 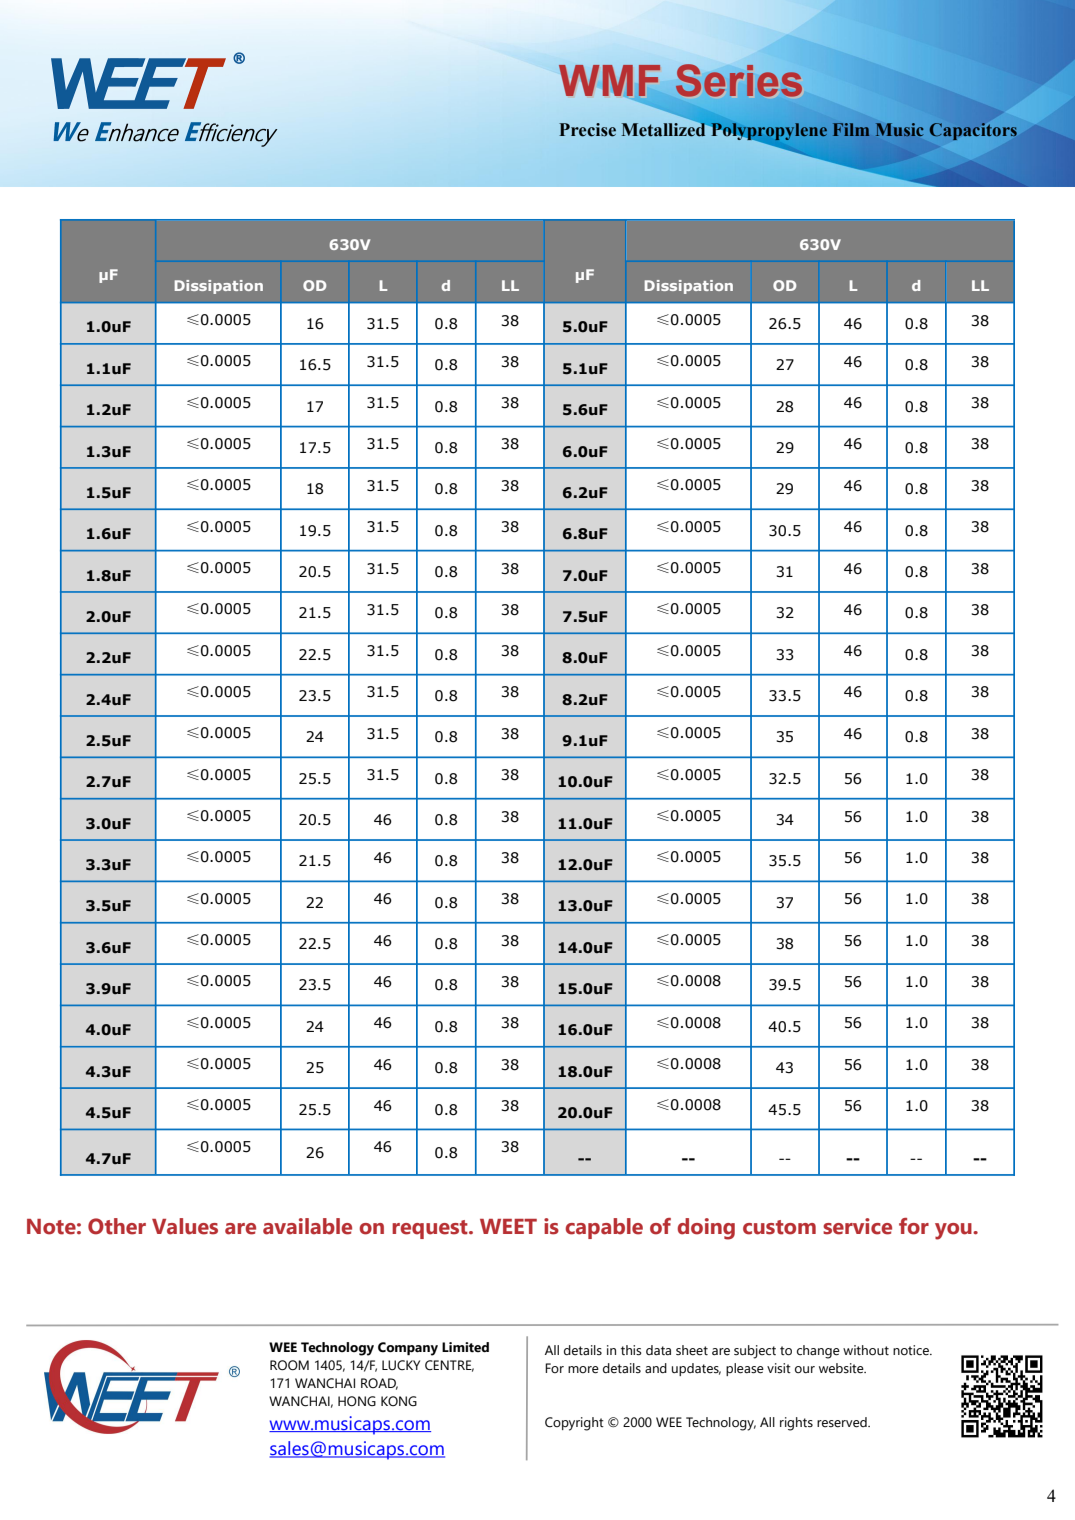 What do you see at coordinates (185, 1226) in the image?
I see `Values` at bounding box center [185, 1226].
